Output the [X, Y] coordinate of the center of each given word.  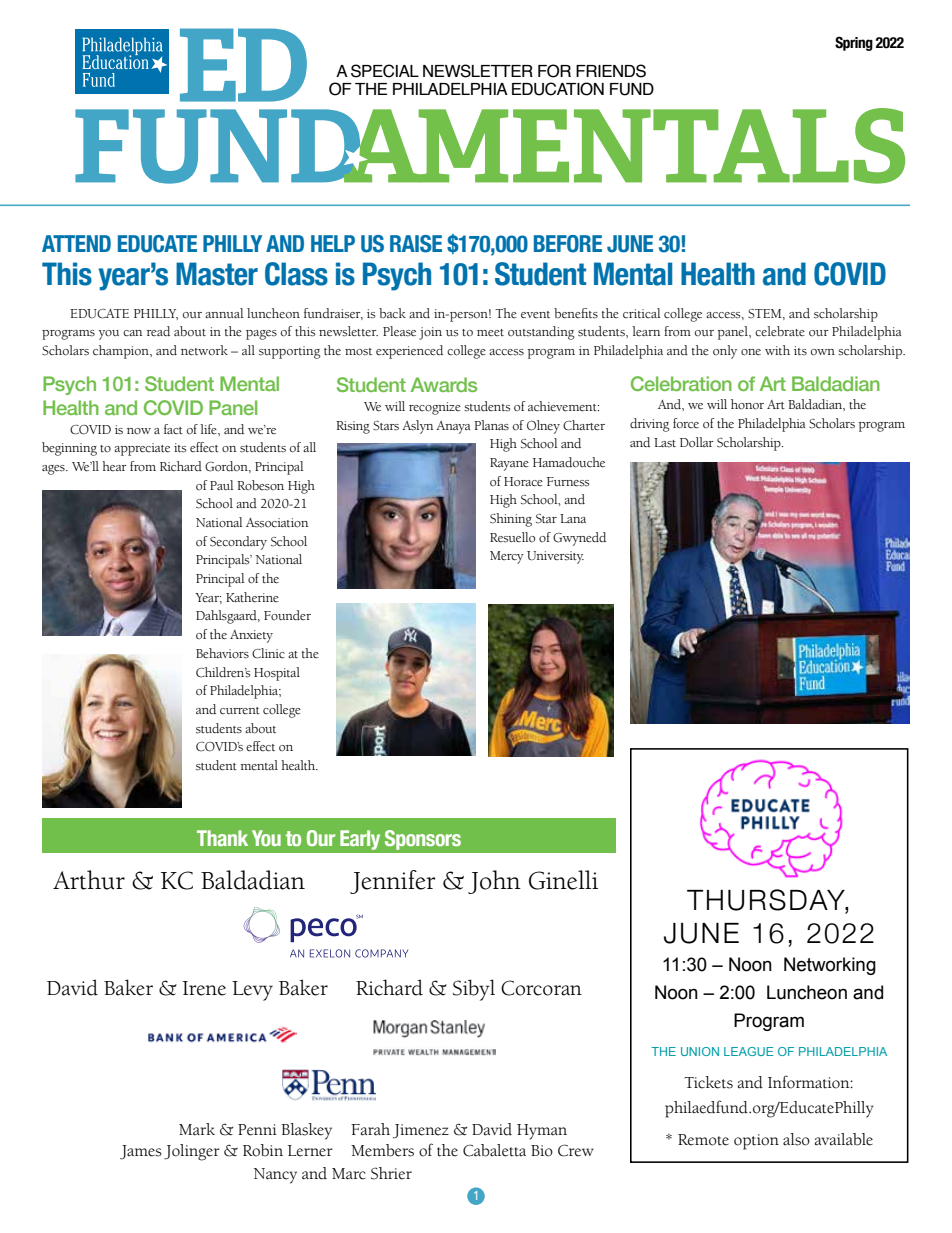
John [494, 882]
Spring [854, 43]
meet [490, 332]
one [751, 352]
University [555, 557]
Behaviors [222, 653]
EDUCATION [558, 89]
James [141, 1152]
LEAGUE [749, 1051]
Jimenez [421, 1131]
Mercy [507, 557]
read [158, 331]
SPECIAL [385, 71]
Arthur [89, 880]
